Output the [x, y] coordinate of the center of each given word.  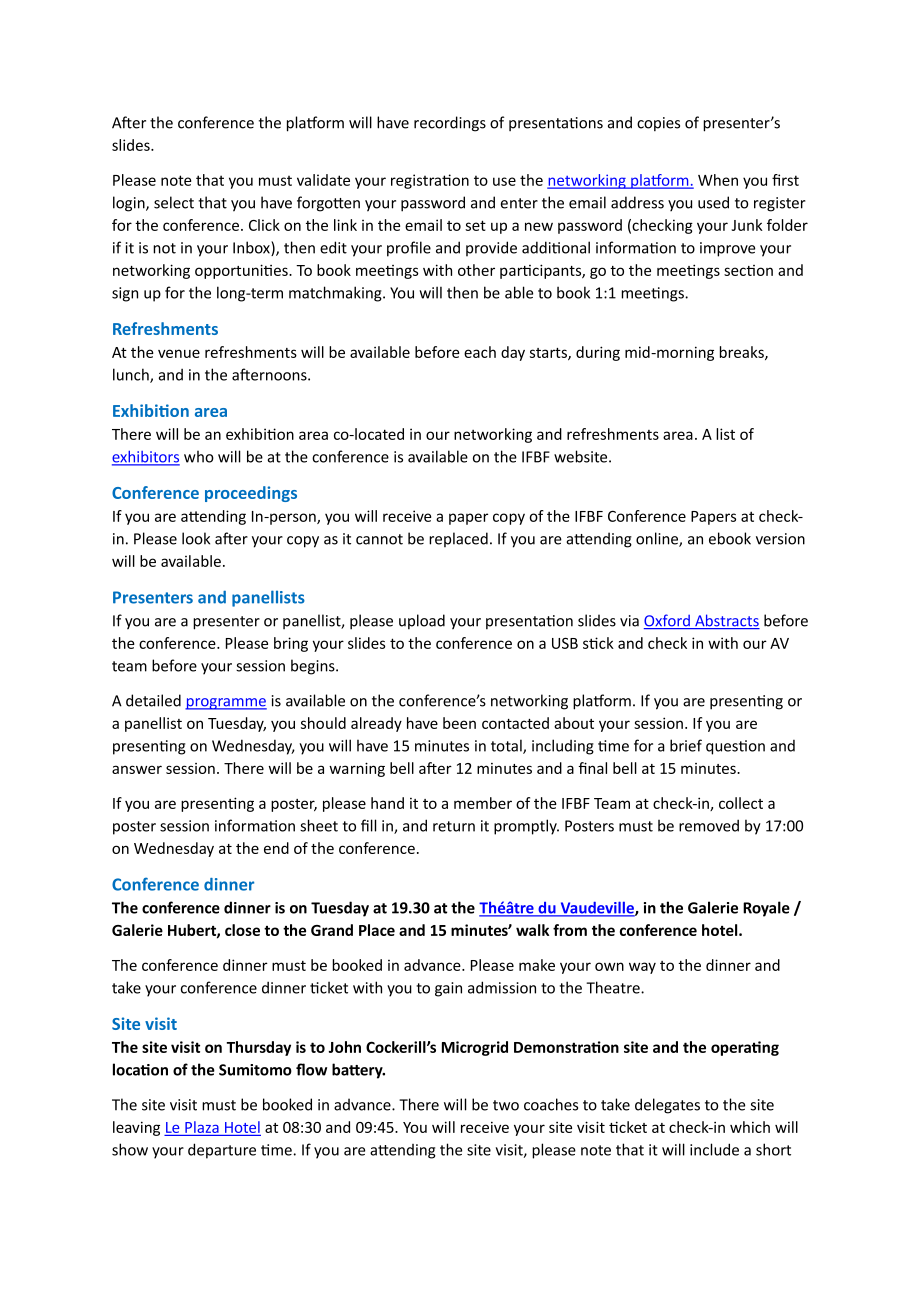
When [718, 180]
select [174, 202]
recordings [450, 124]
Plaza [202, 1127]
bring [291, 644]
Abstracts [726, 621]
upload [422, 622]
